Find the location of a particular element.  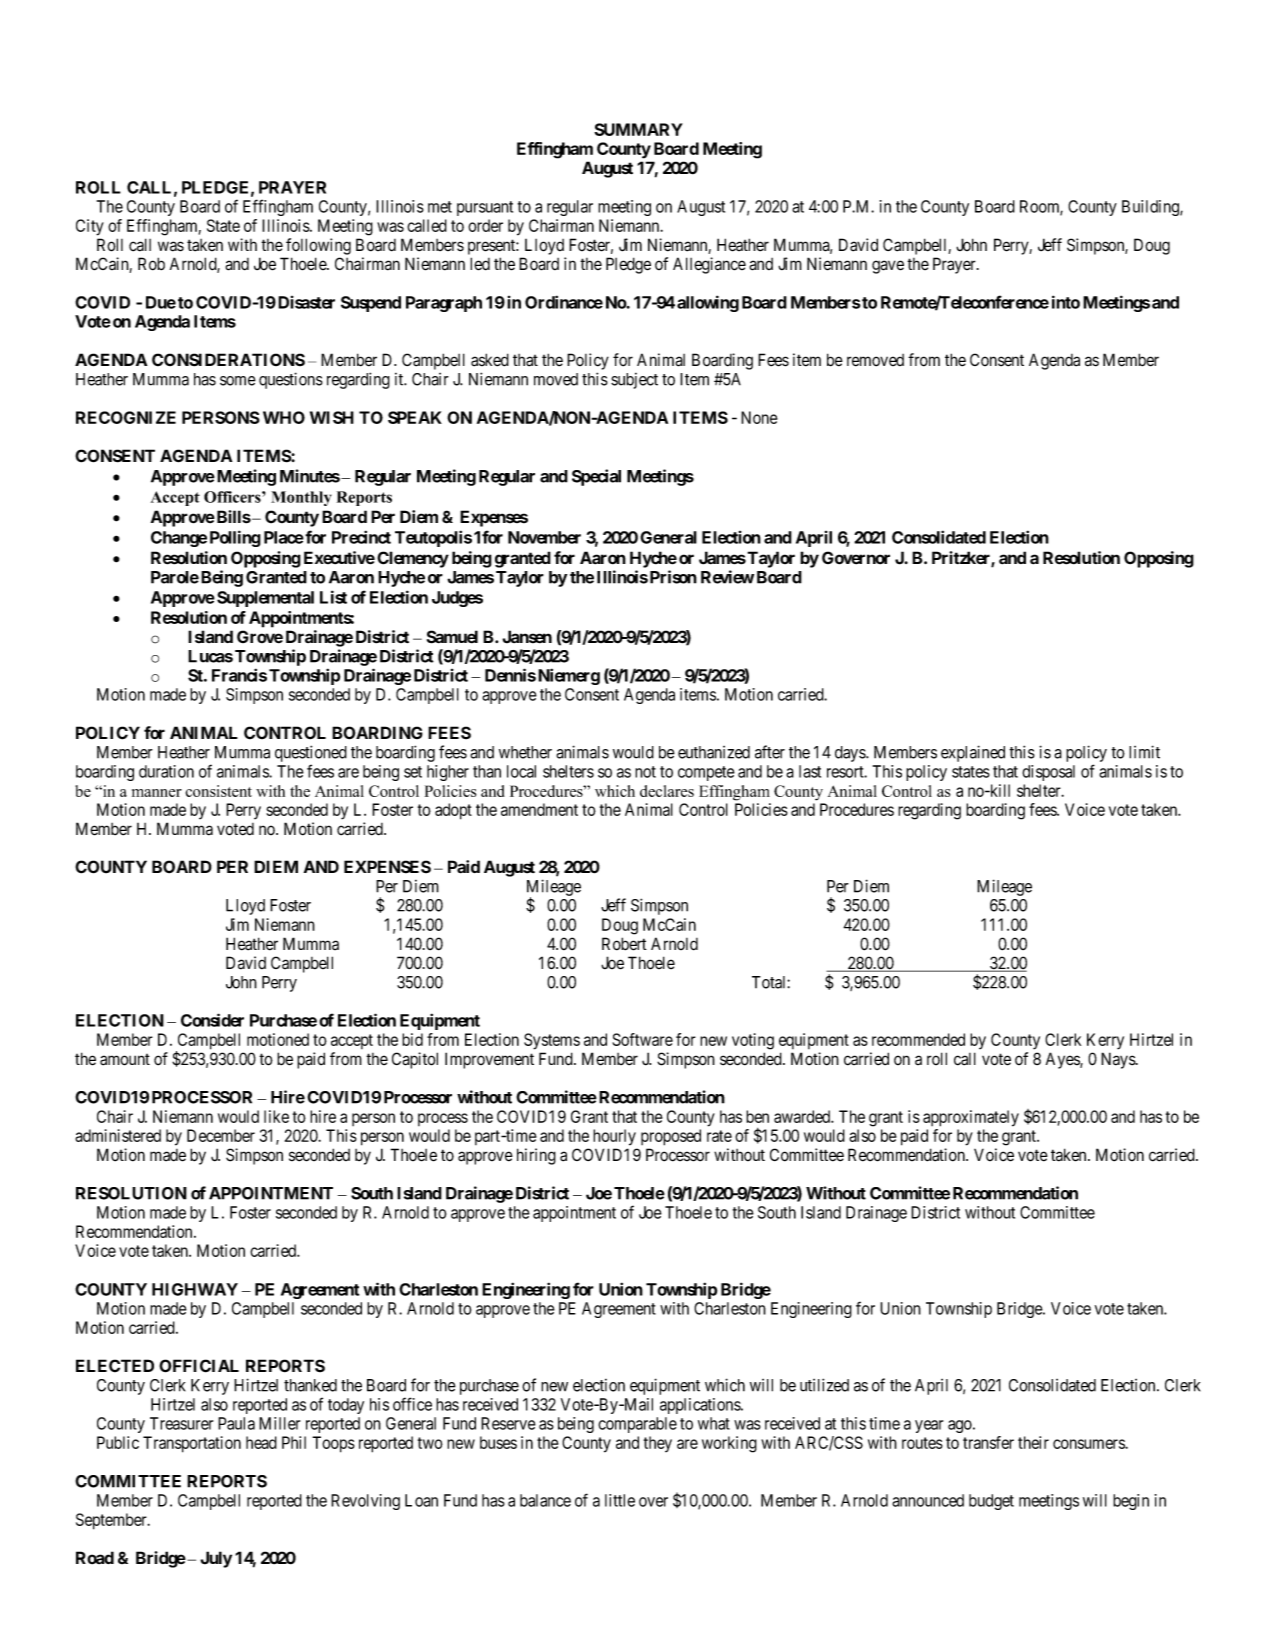

December is located at coordinates (221, 1135).
